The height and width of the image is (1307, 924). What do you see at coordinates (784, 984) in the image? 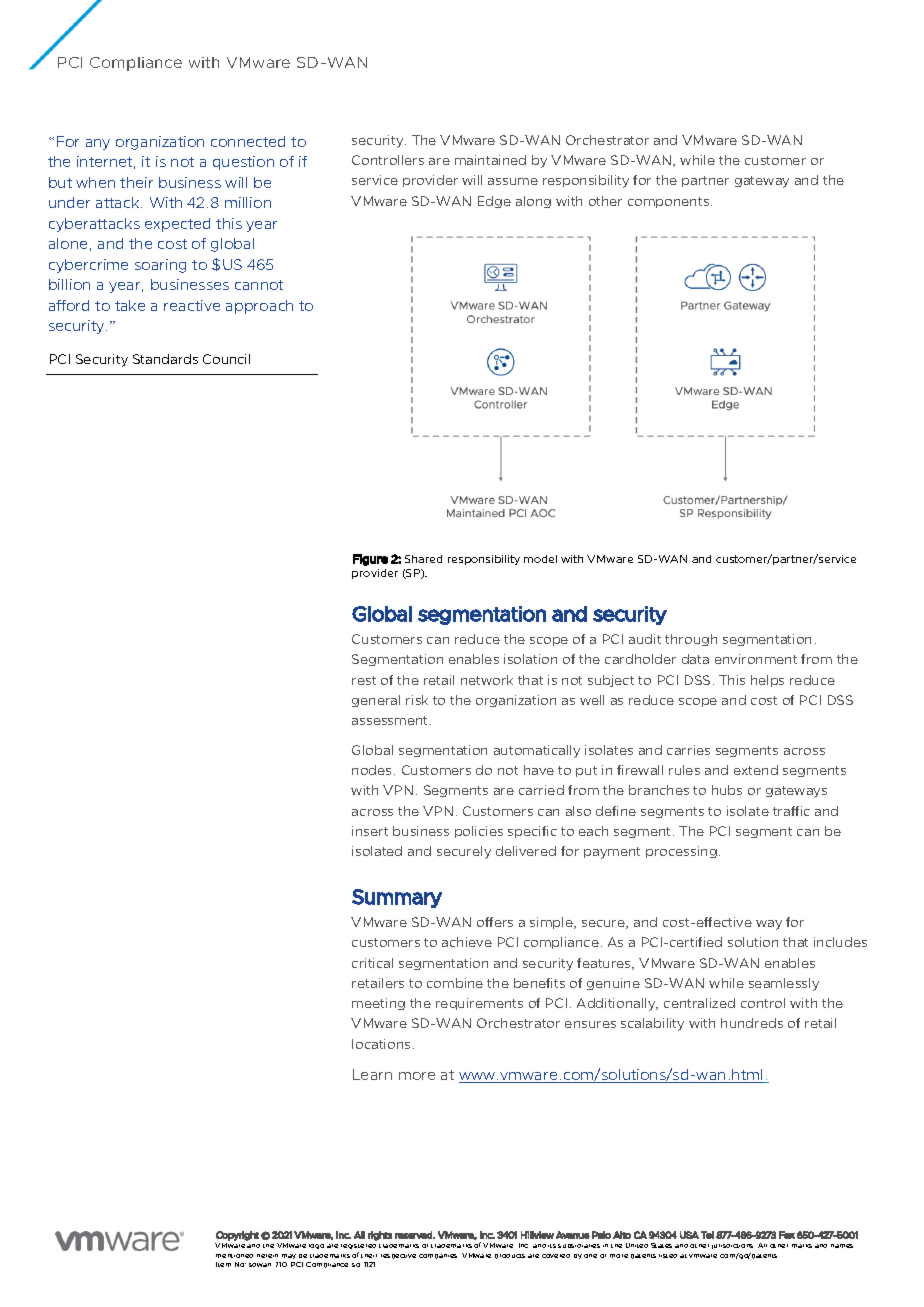
I see `seamlessly` at bounding box center [784, 984].
